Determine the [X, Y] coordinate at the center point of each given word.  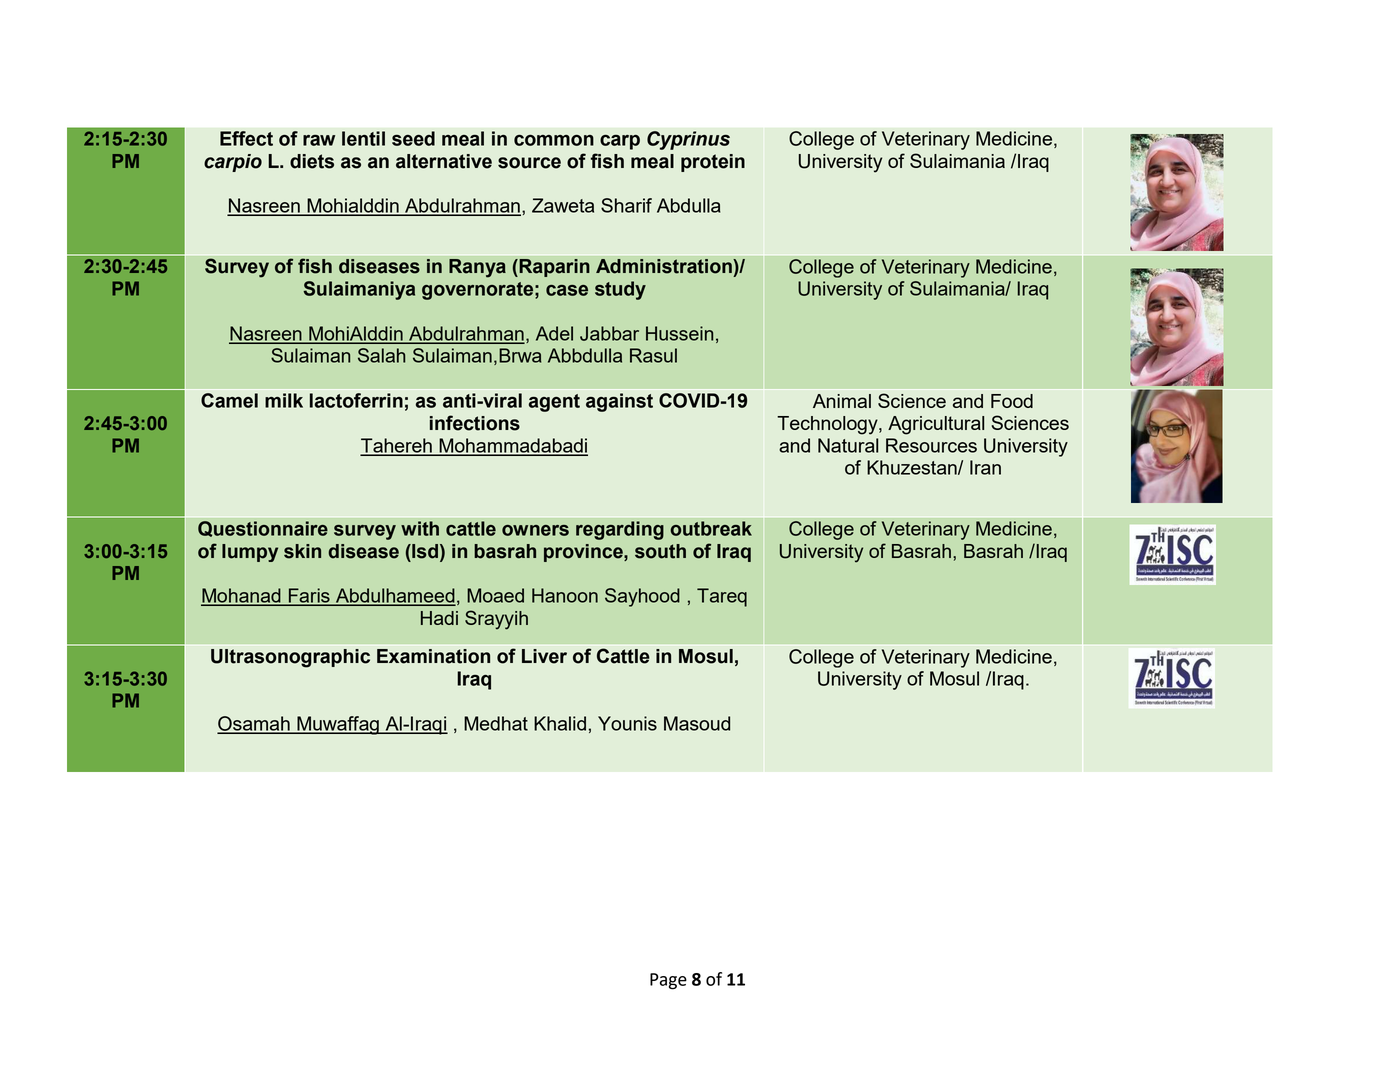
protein [713, 163]
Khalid [560, 723]
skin [302, 551]
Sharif [626, 205]
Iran [985, 467]
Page [668, 981]
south [660, 551]
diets [312, 161]
